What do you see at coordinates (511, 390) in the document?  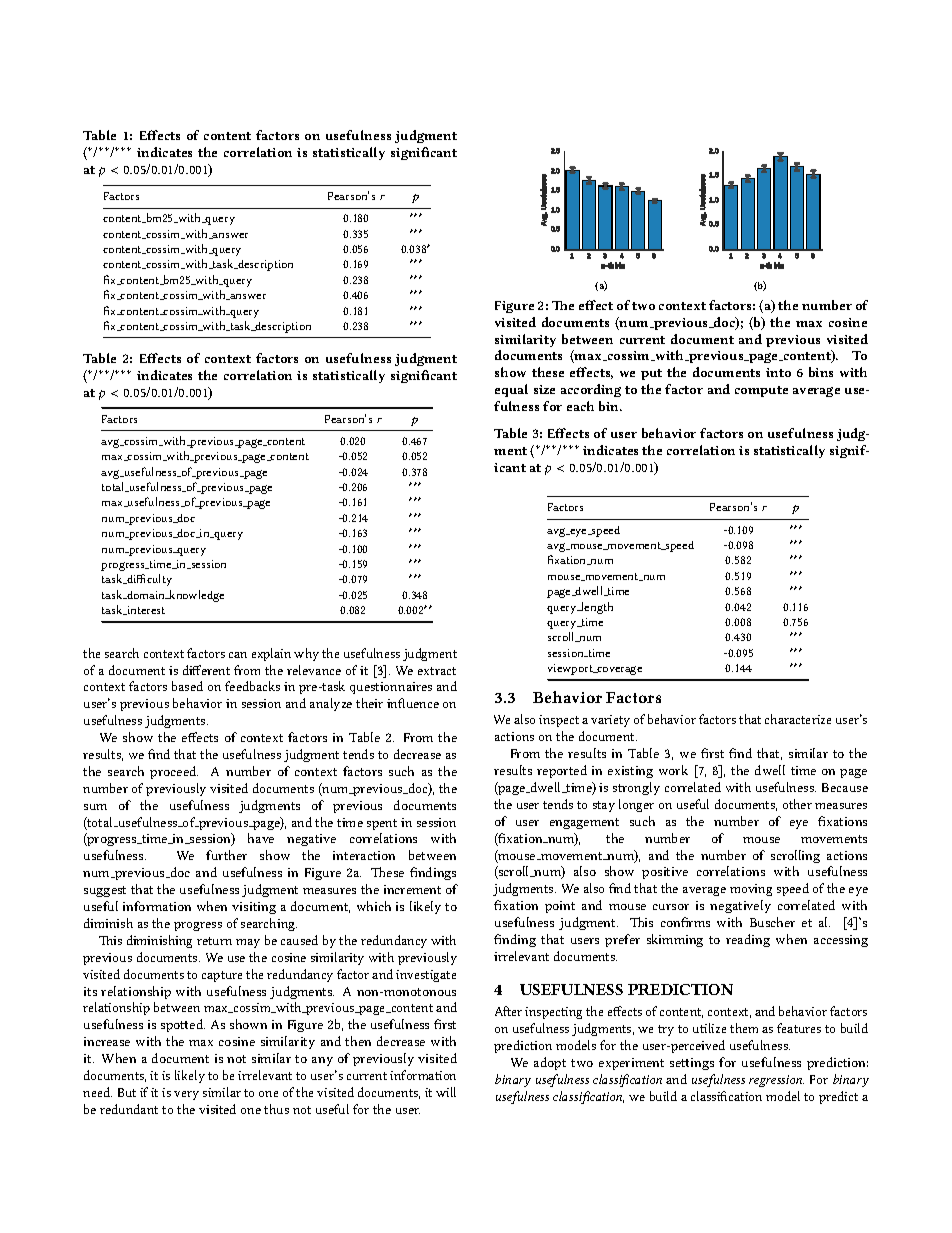 I see `equal` at bounding box center [511, 390].
